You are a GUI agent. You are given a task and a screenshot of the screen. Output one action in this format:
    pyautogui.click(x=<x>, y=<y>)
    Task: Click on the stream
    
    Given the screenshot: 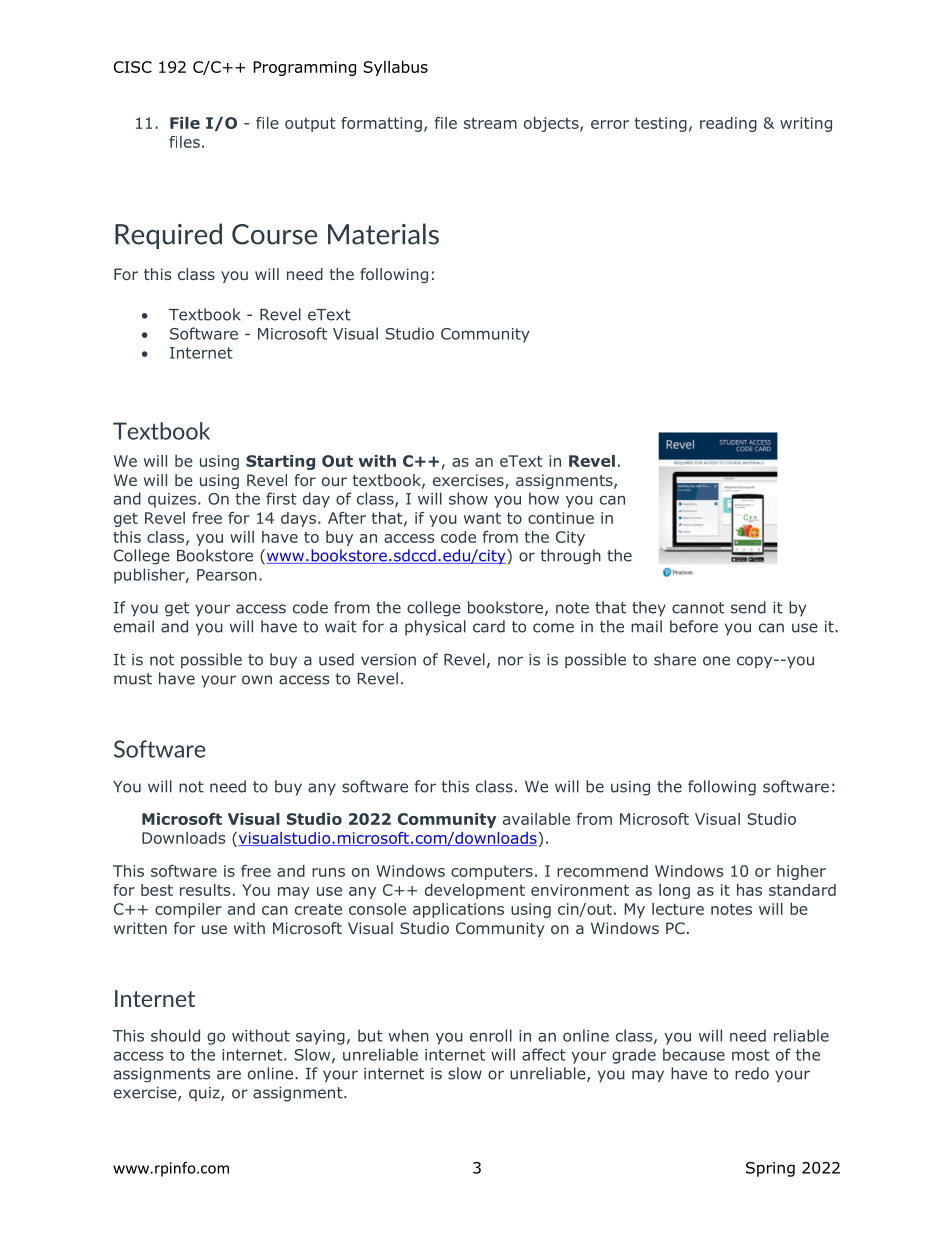 What is the action you would take?
    pyautogui.click(x=490, y=123)
